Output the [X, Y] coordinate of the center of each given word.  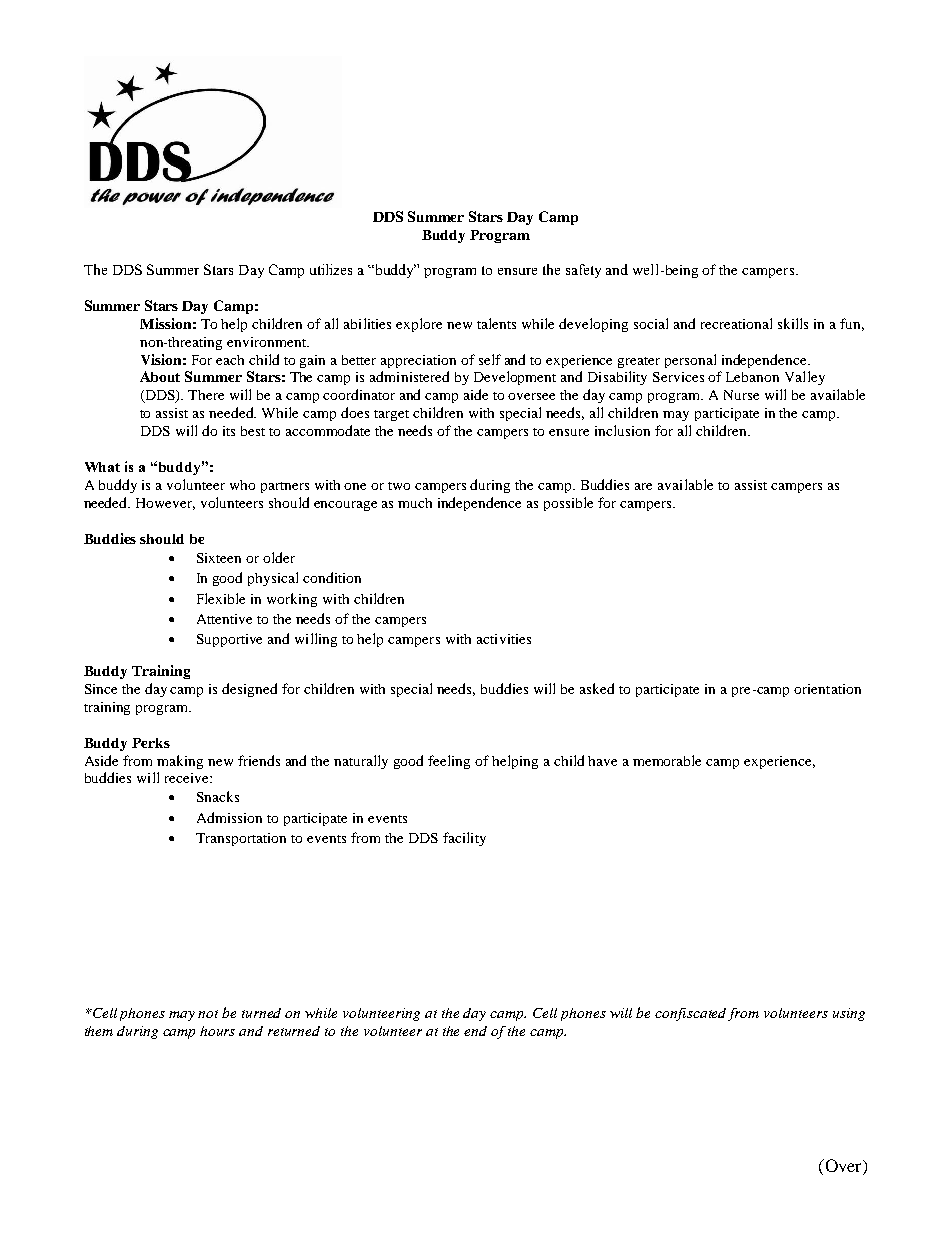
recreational [736, 323]
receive [188, 778]
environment [268, 342]
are [643, 486]
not [208, 1014]
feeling [449, 762]
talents [496, 323]
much [415, 503]
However [165, 504]
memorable [667, 760]
